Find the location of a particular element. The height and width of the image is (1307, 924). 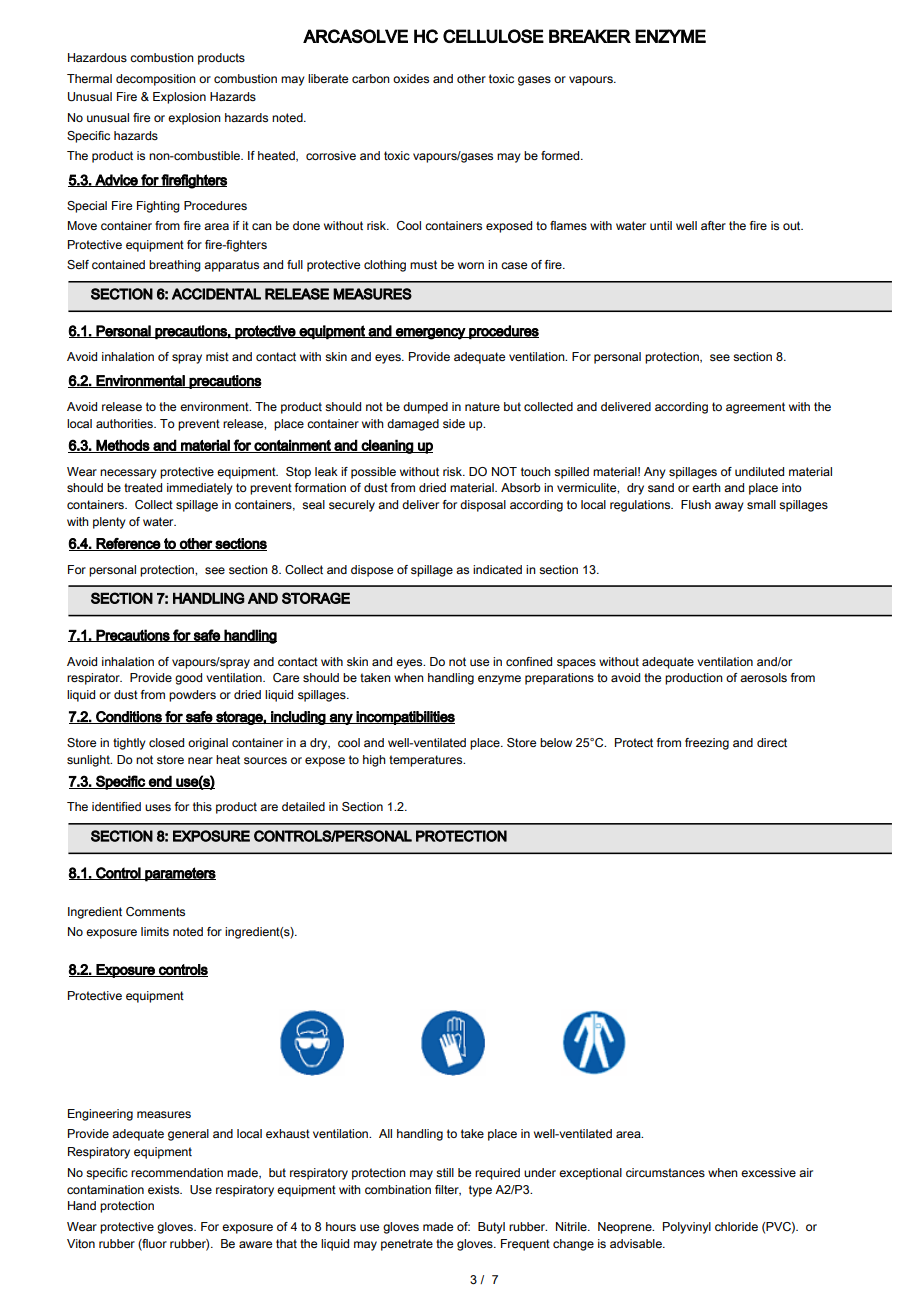

freezing is located at coordinates (707, 744).
